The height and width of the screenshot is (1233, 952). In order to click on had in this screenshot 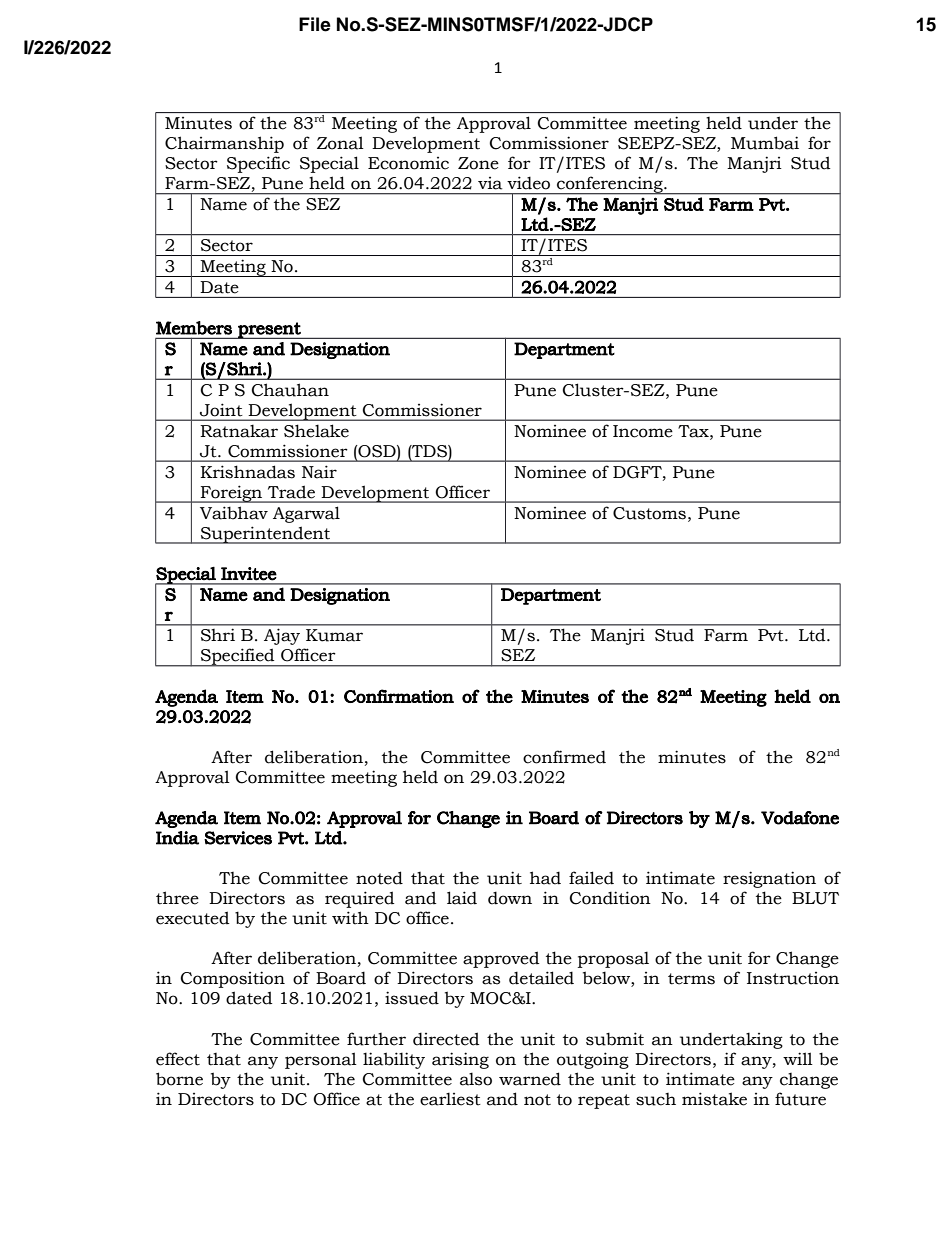, I will do `click(545, 878)`.
